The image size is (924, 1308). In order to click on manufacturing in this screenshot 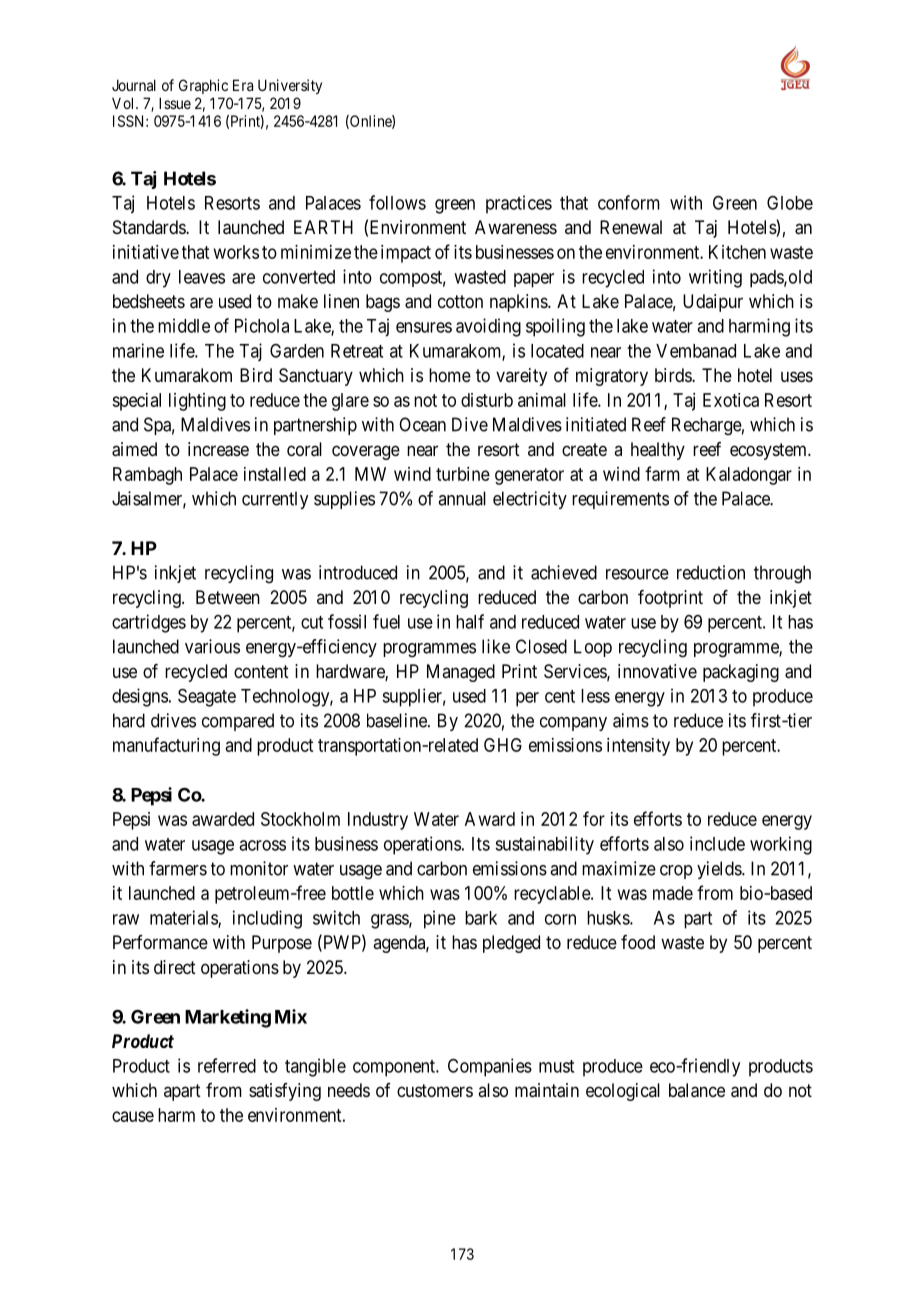, I will do `click(166, 746)`.
